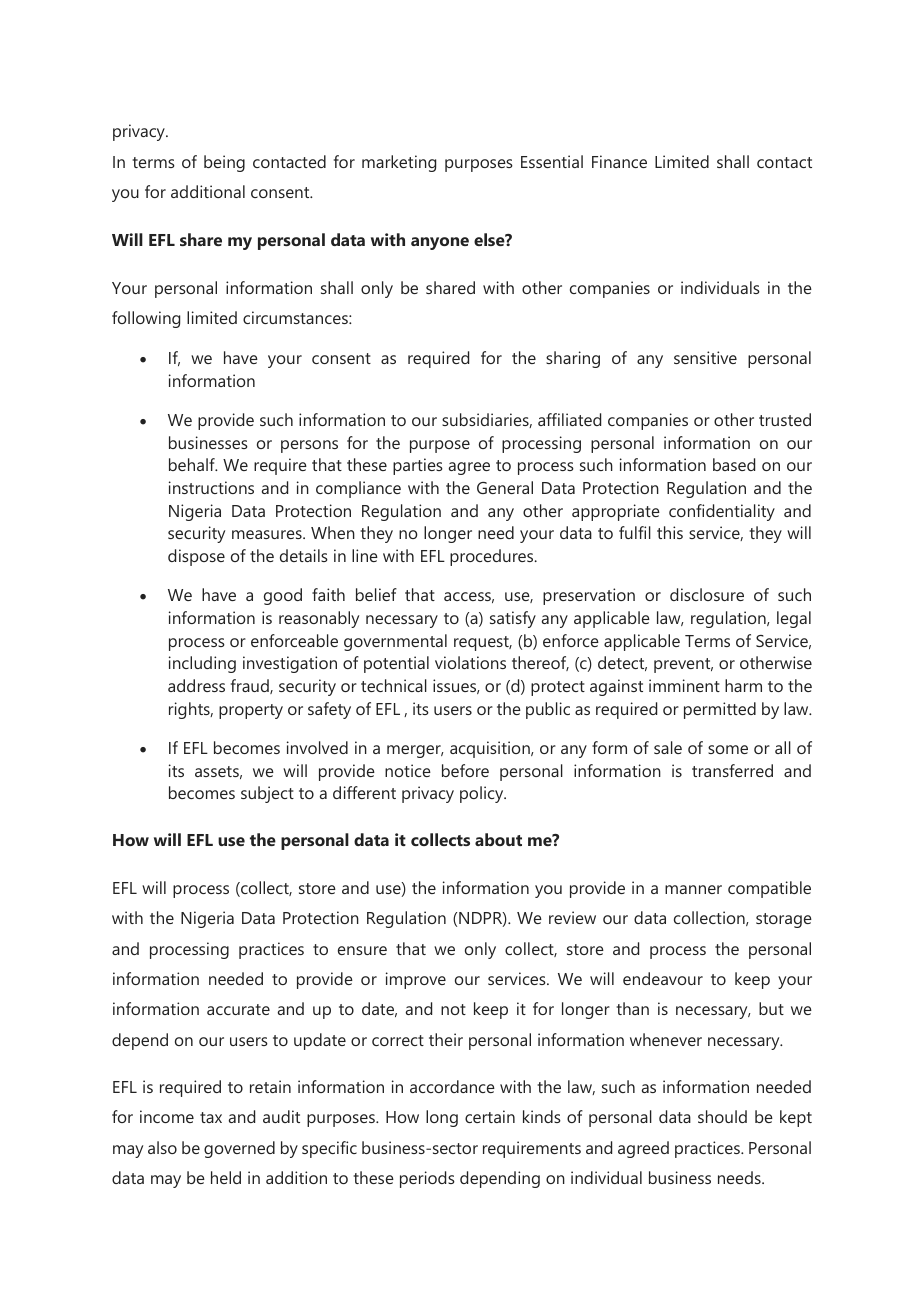  I want to click on including, so click(202, 664).
